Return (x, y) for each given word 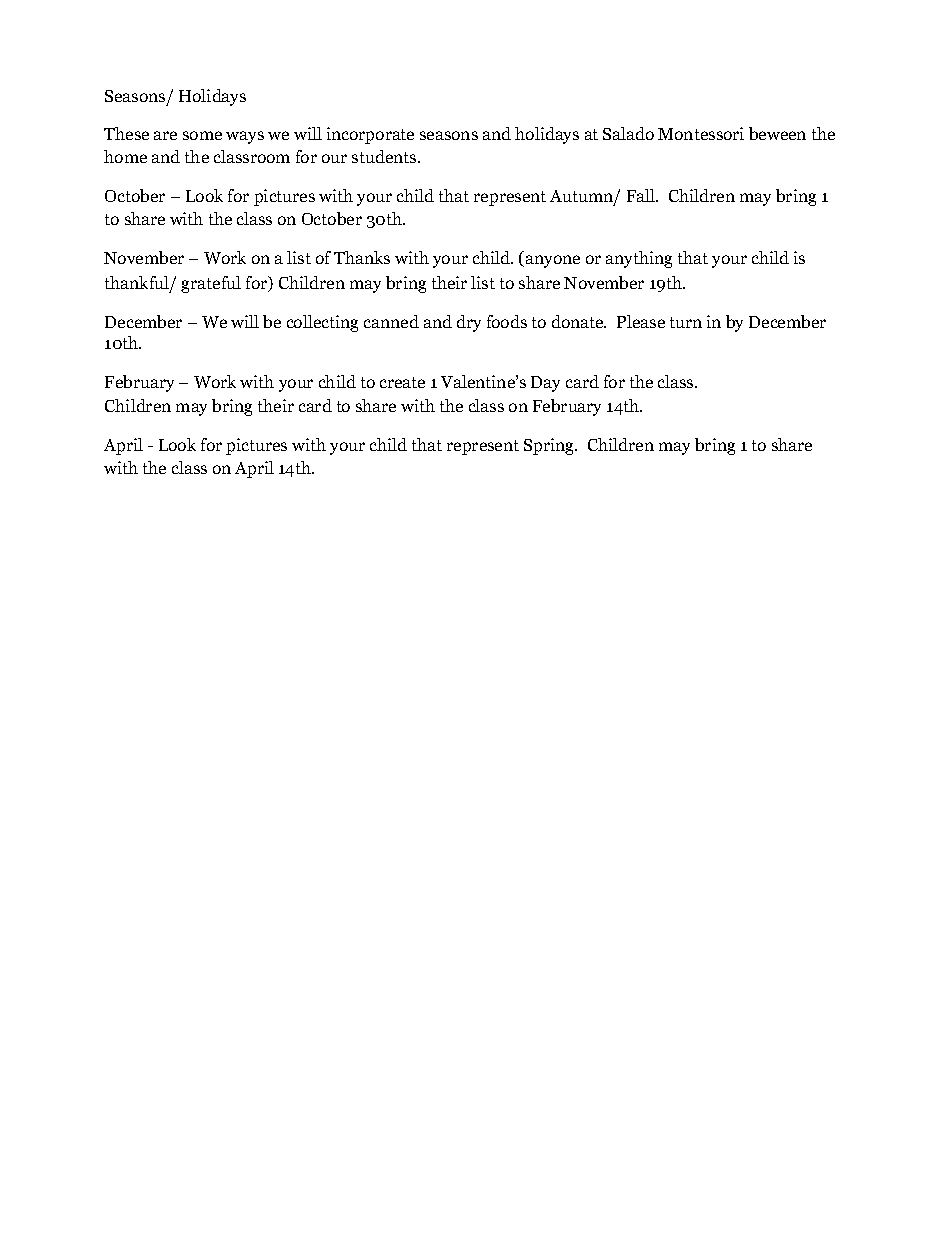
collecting (322, 323)
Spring (550, 446)
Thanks (362, 257)
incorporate (370, 135)
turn (686, 322)
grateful (211, 284)
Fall (642, 195)
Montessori (701, 133)
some (202, 135)
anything (639, 259)
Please (641, 321)
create (402, 382)
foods (507, 321)
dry (469, 323)
